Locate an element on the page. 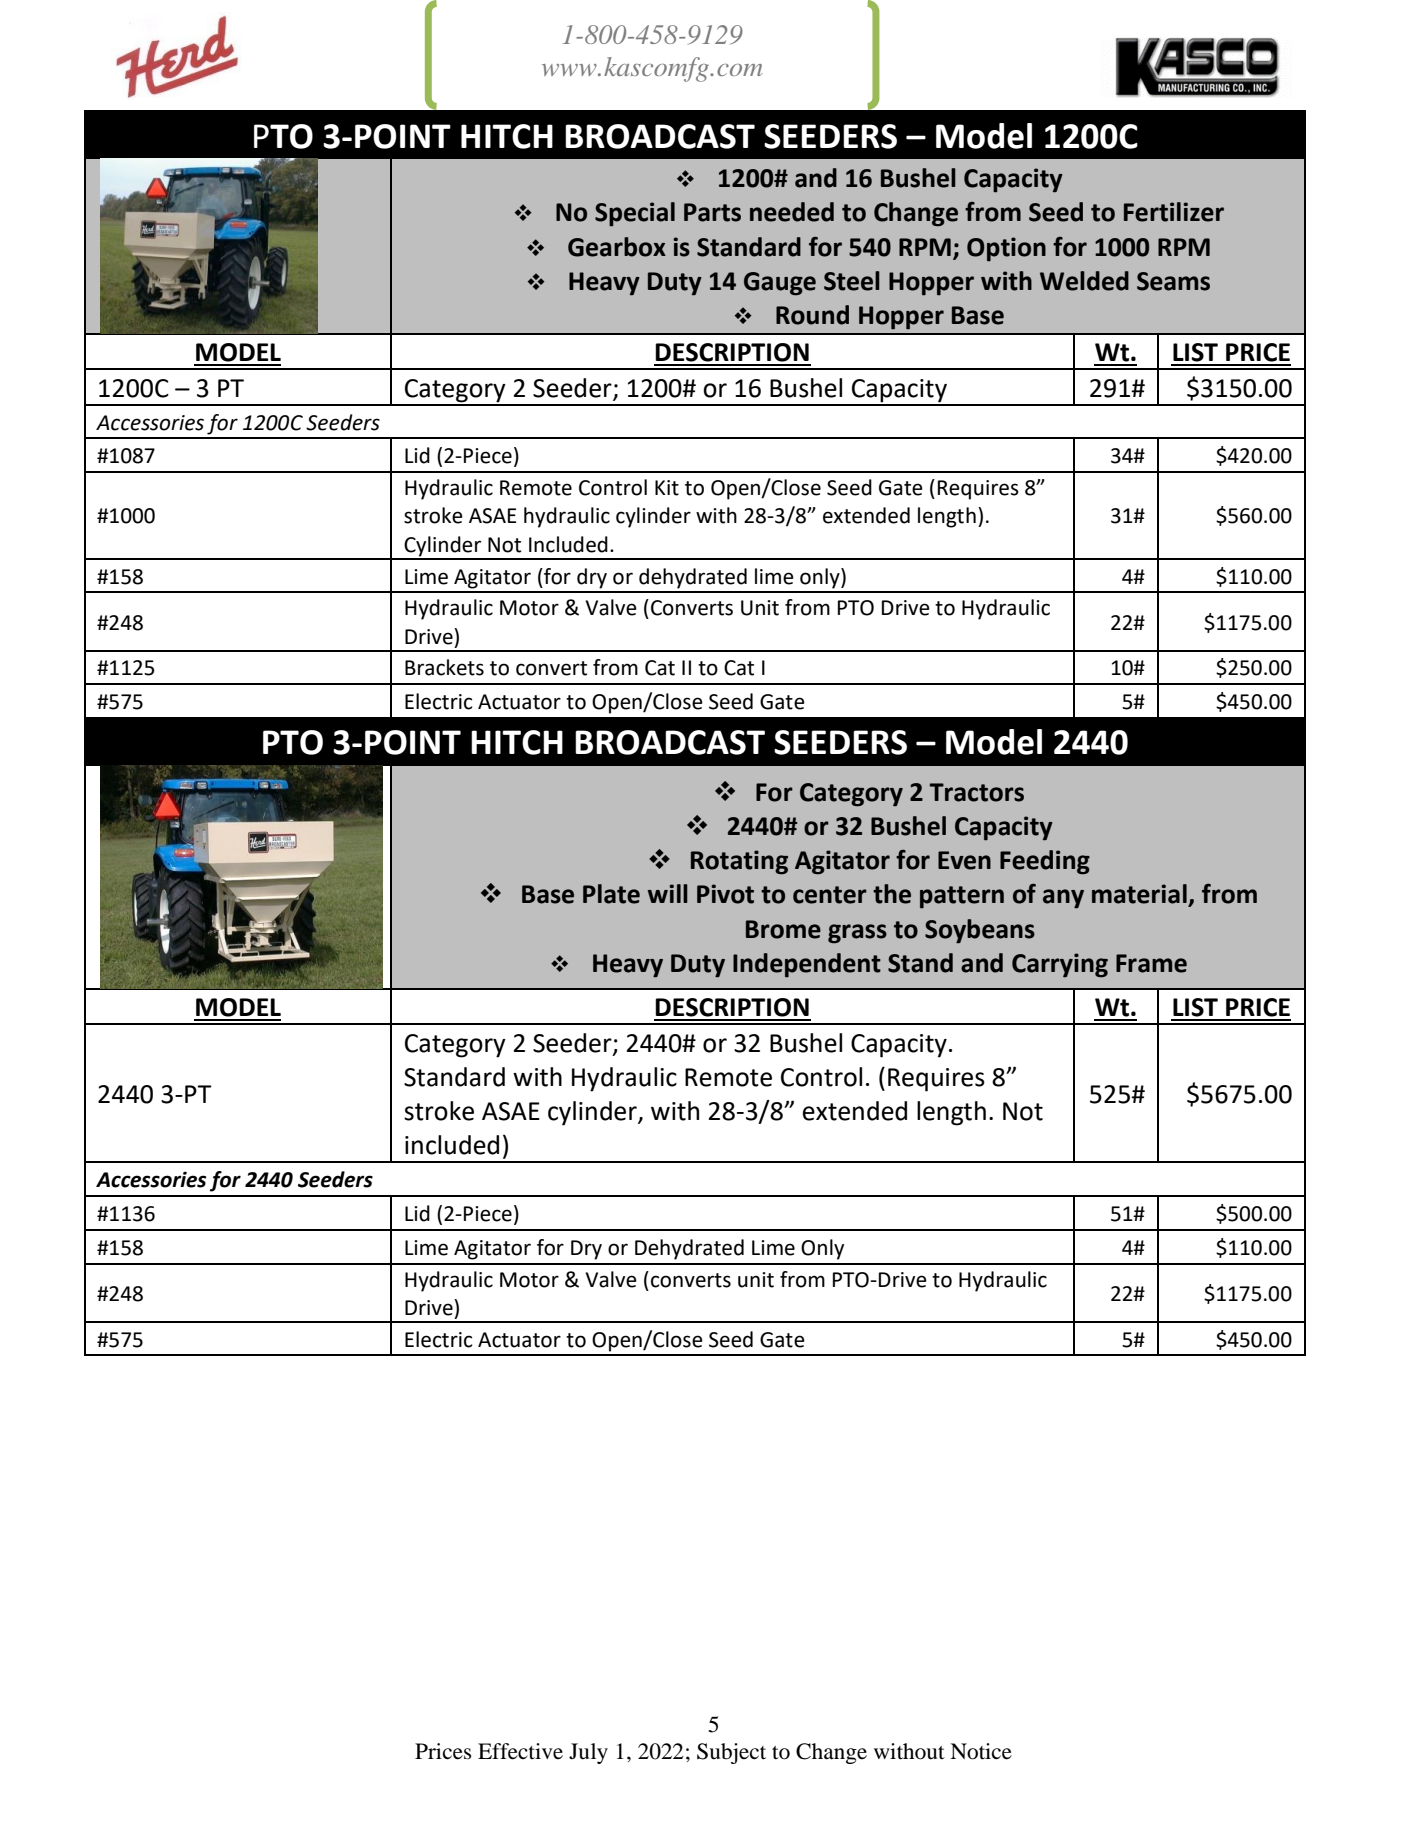 The width and height of the image is (1428, 1848). Effective is located at coordinates (520, 1751).
